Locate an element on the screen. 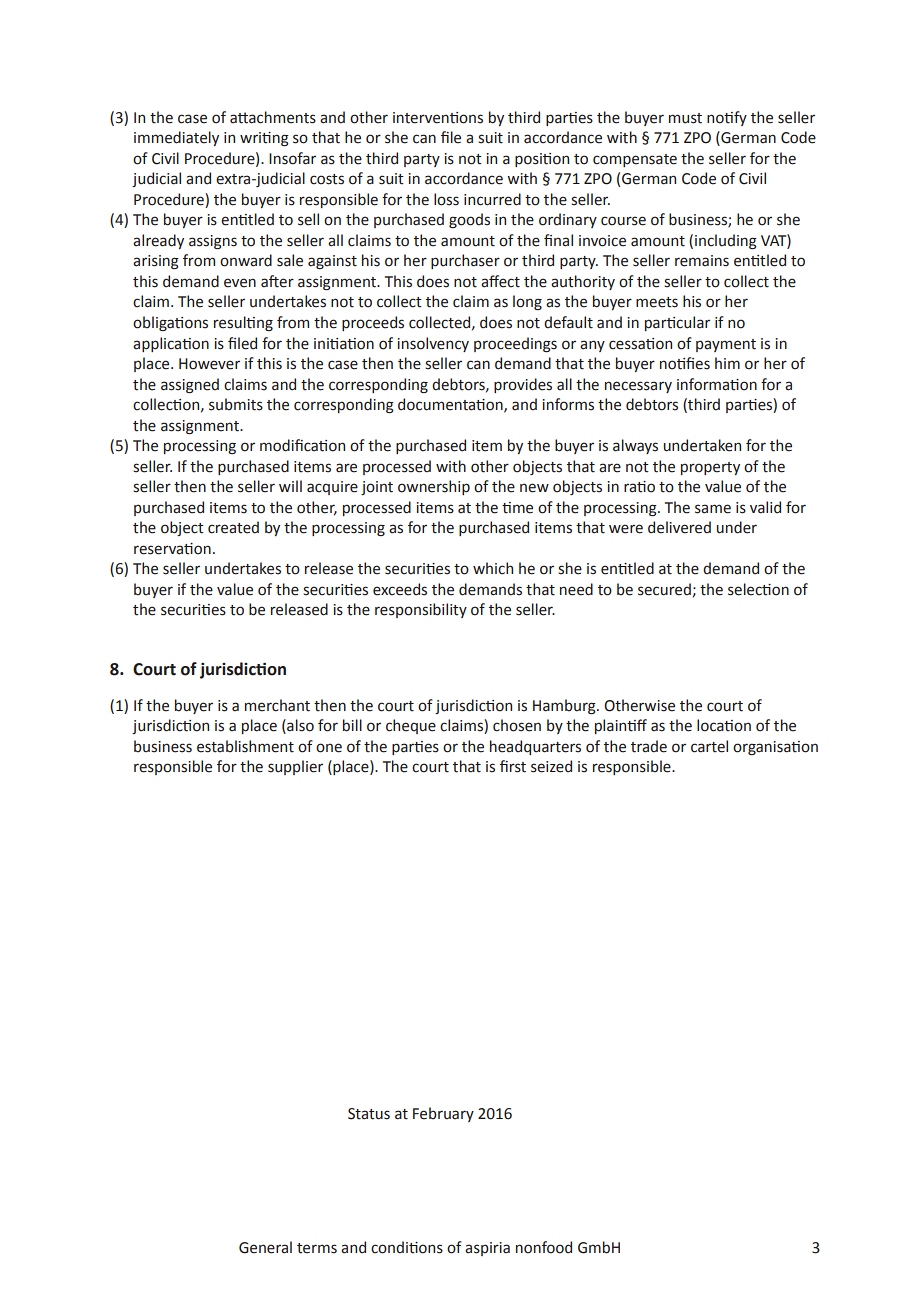  must is located at coordinates (685, 118).
